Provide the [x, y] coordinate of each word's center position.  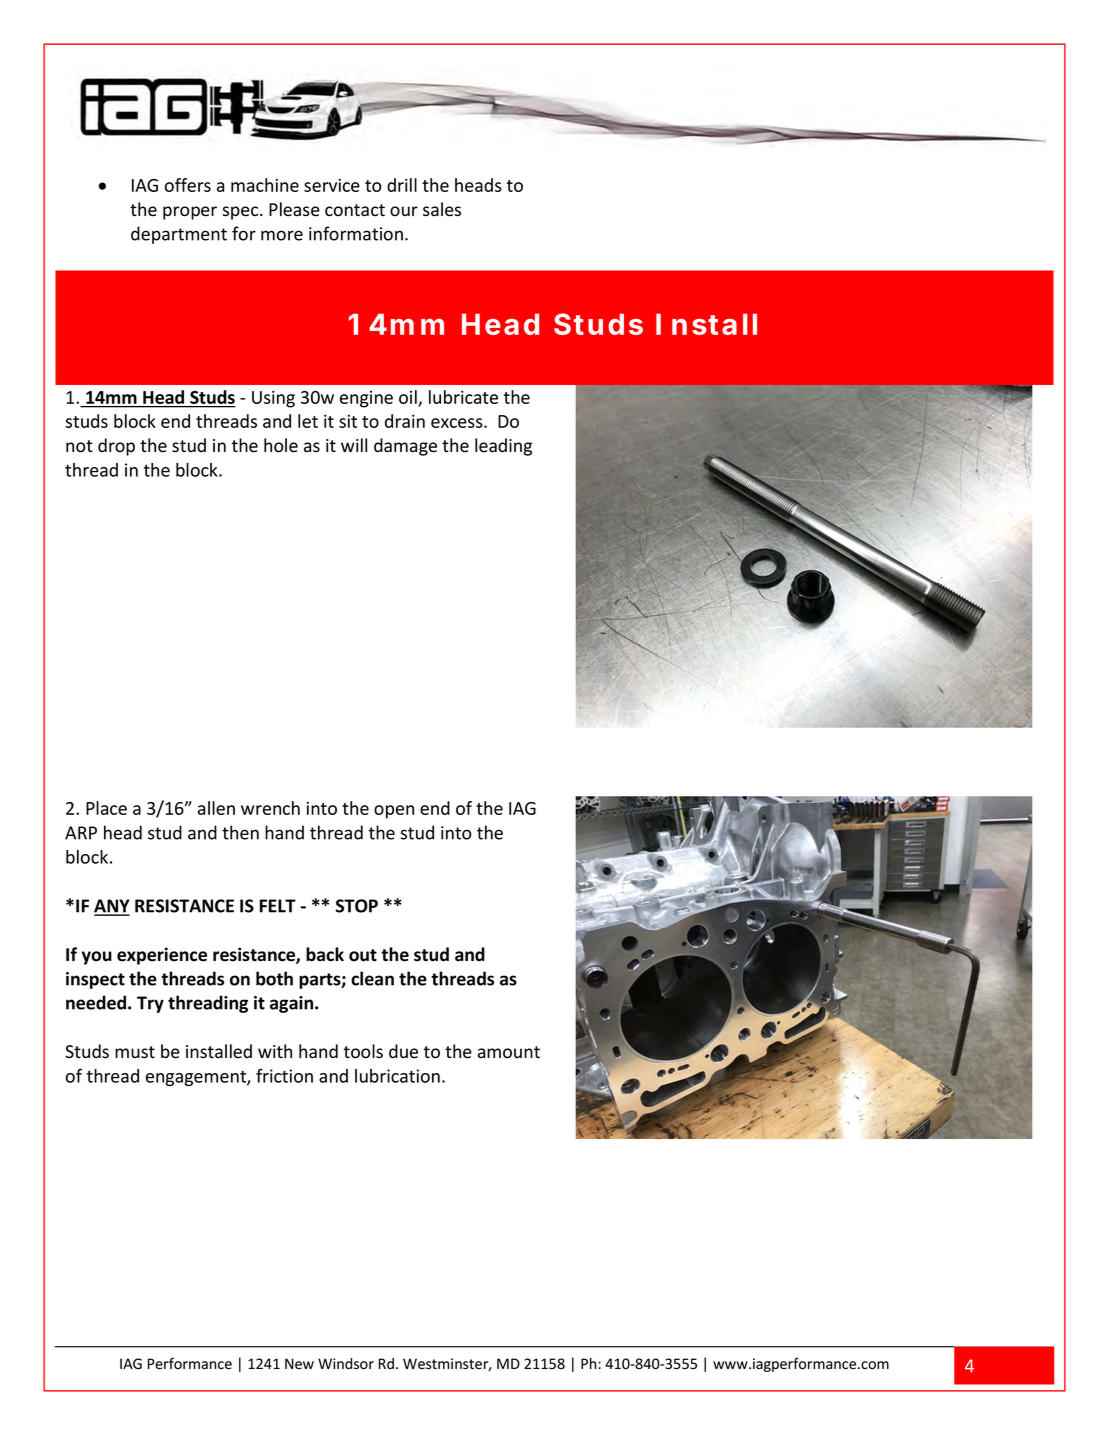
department [179, 235]
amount [509, 1052]
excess [458, 423]
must [135, 1052]
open [394, 812]
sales [442, 209]
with [275, 1051]
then [240, 832]
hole [281, 445]
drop [116, 447]
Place [106, 808]
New [299, 1363]
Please [294, 209]
